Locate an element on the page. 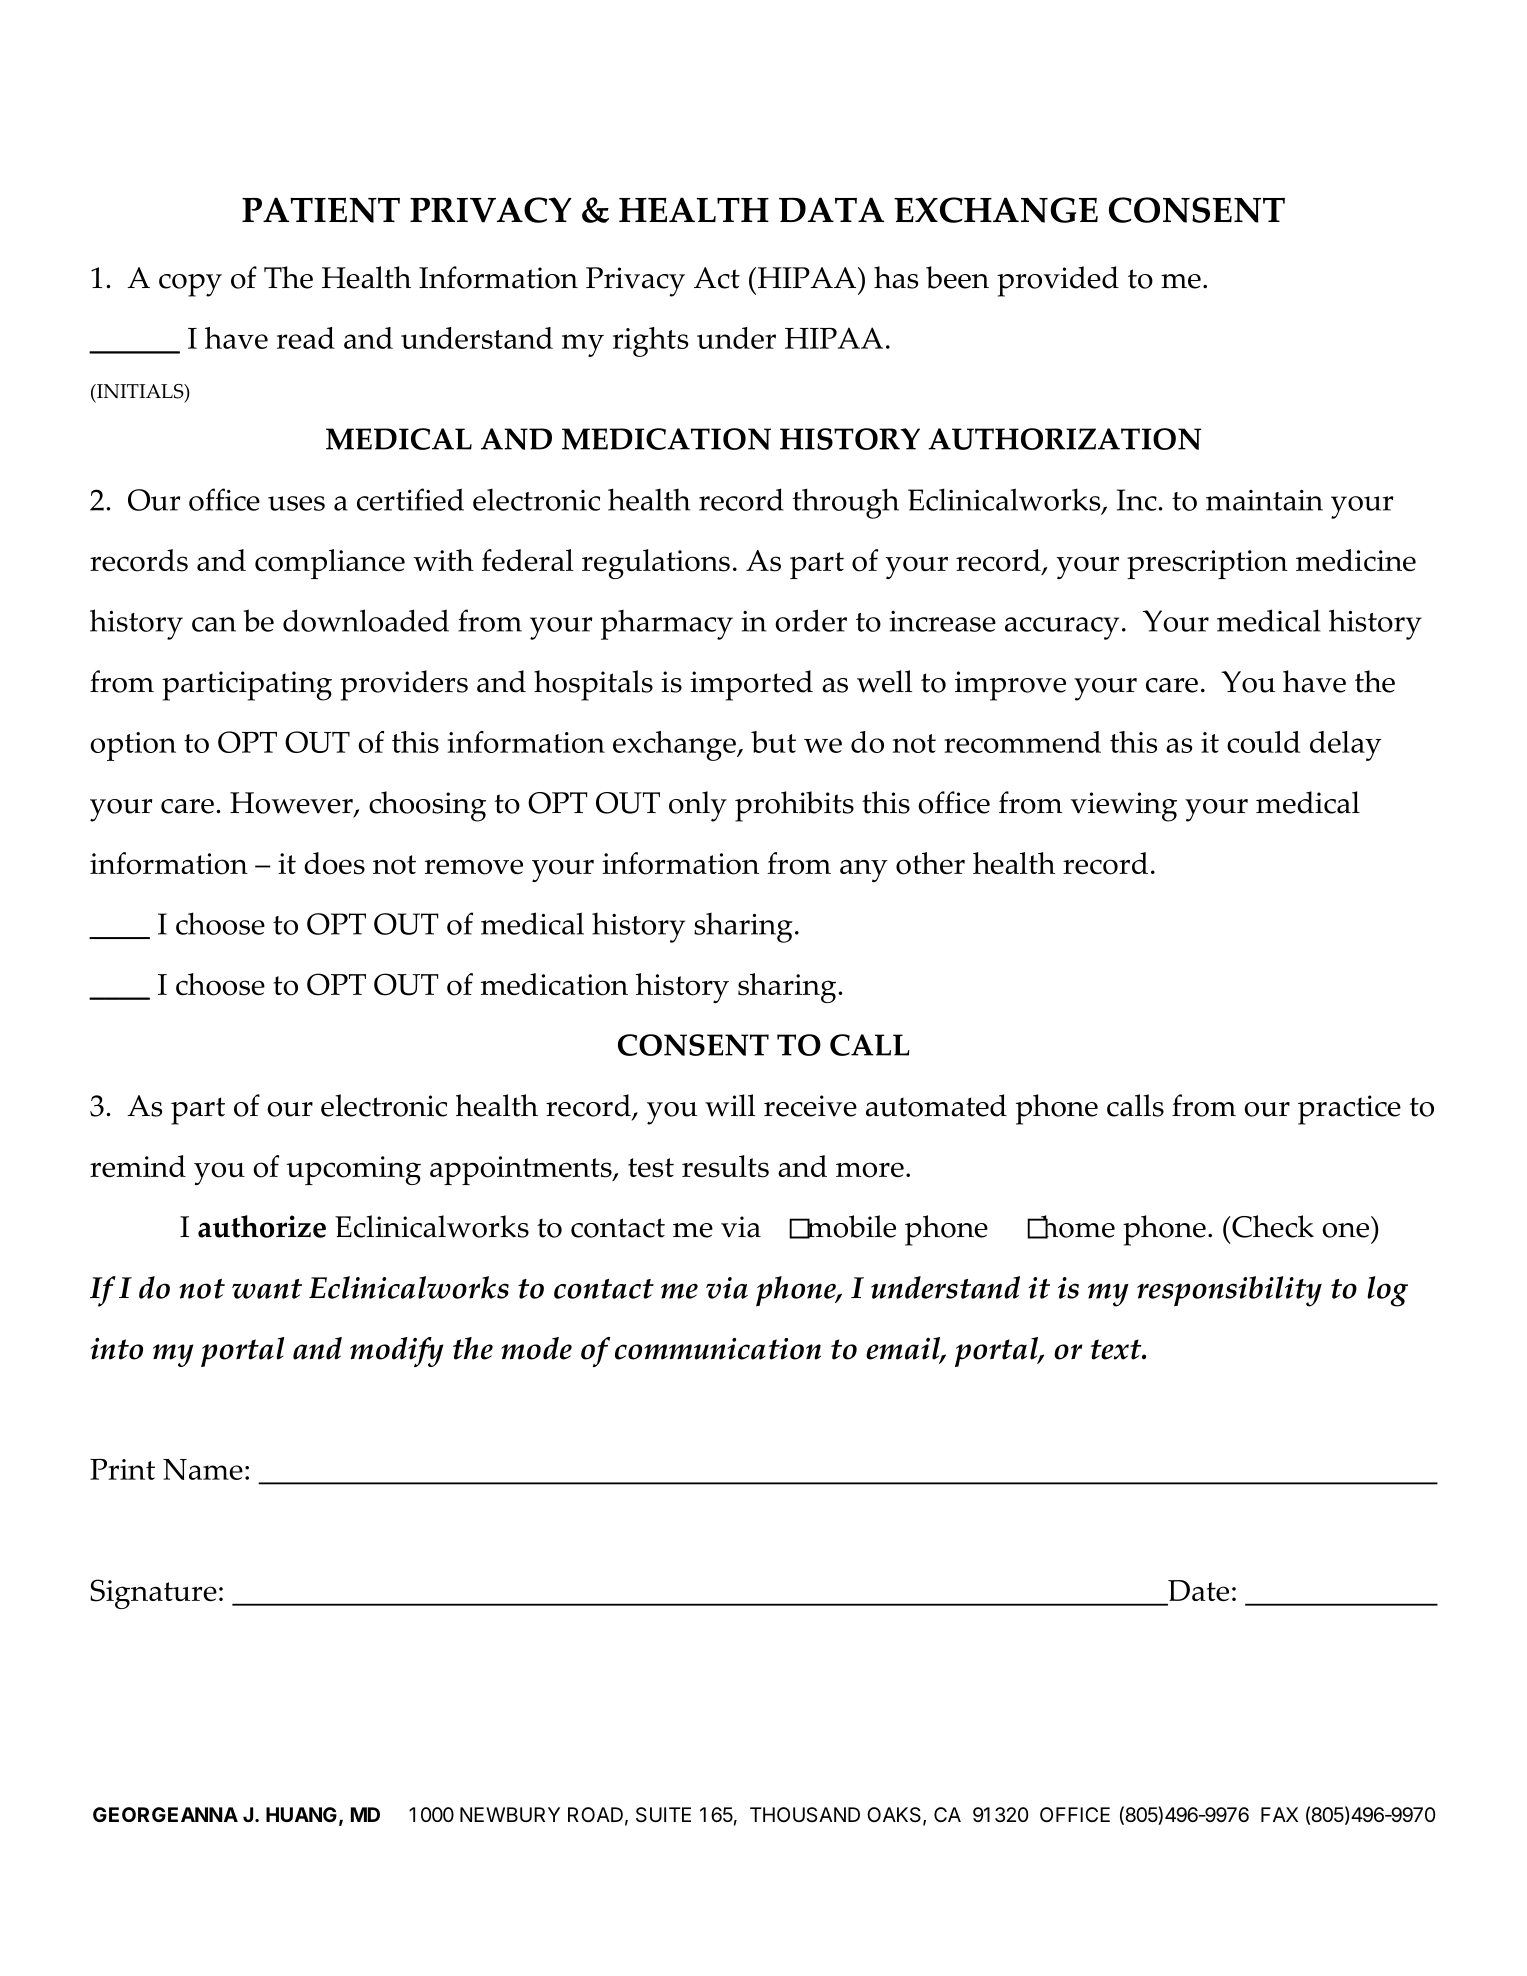 This document has height=1976, width=1527. HUANG is located at coordinates (301, 1814).
